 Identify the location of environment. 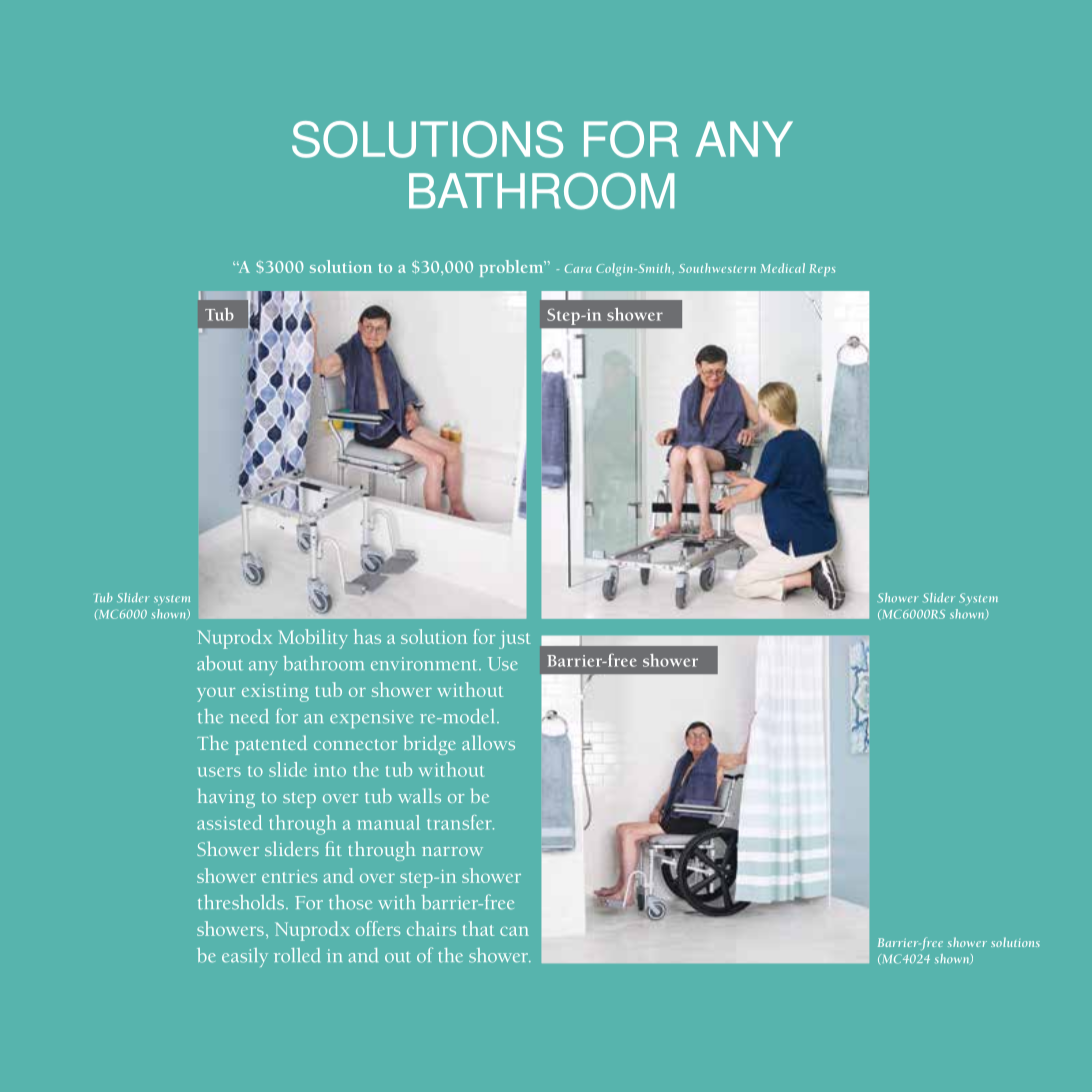
(425, 664).
